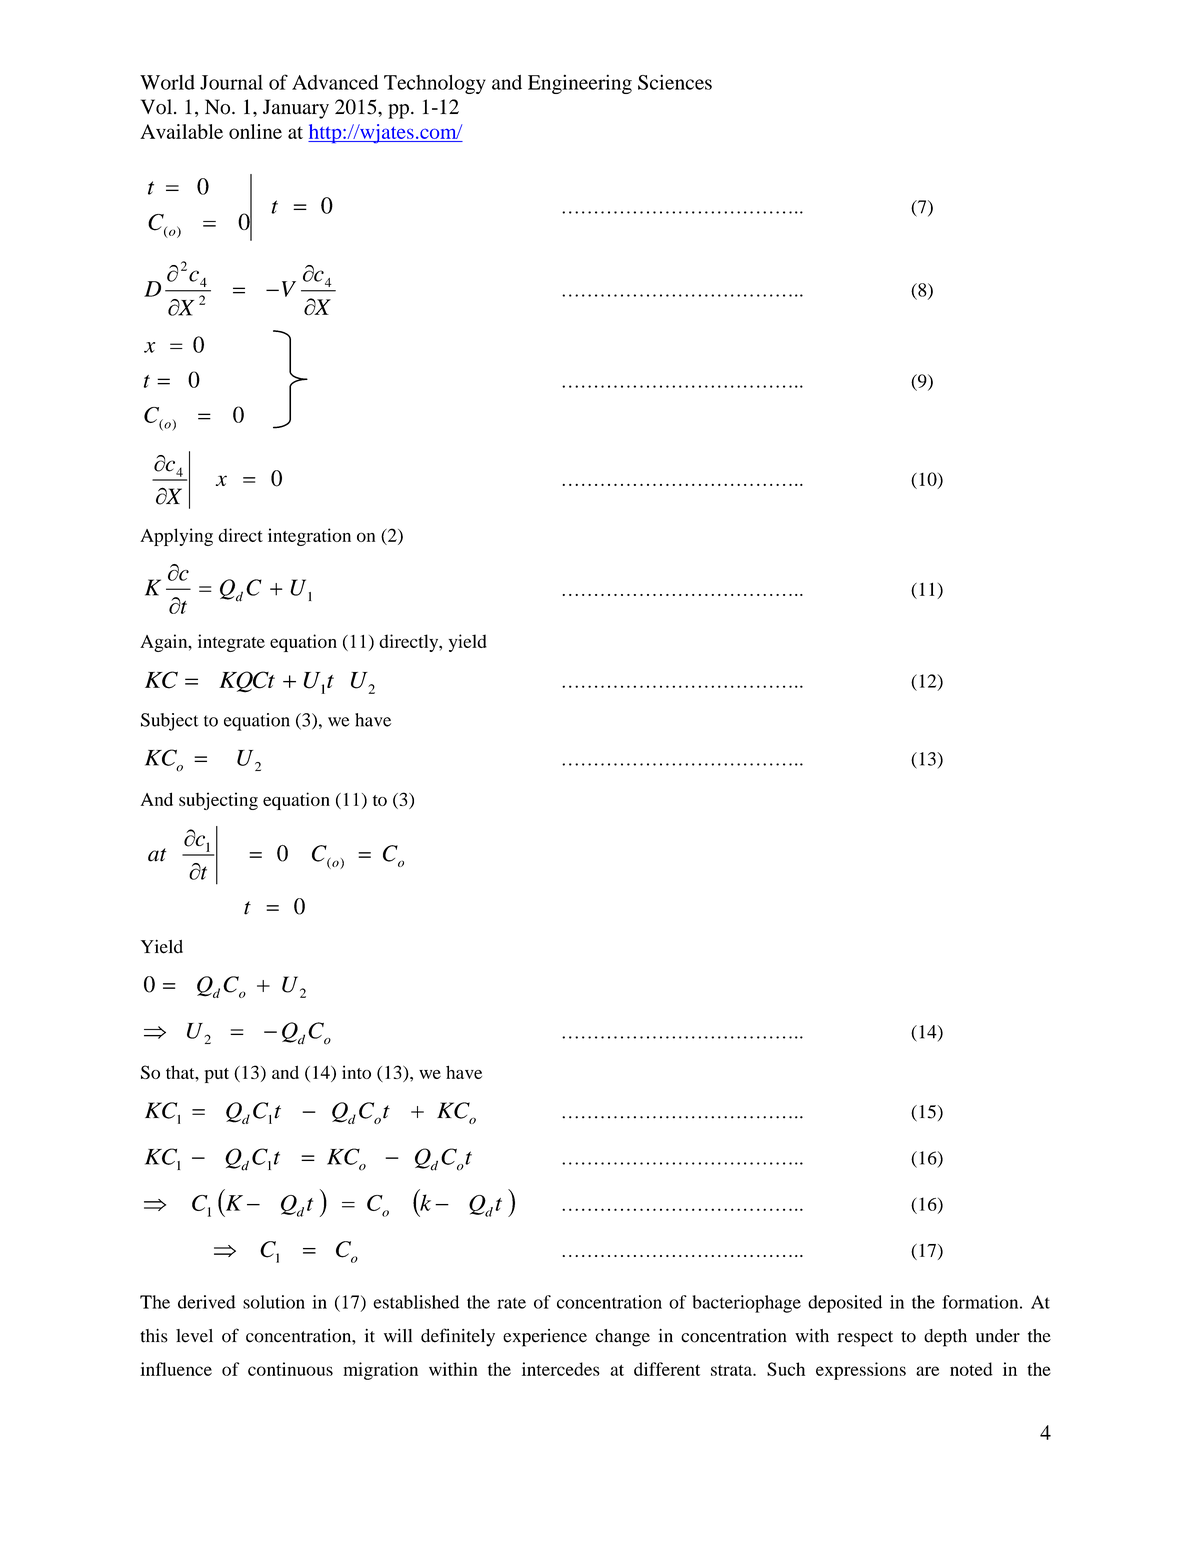 Image resolution: width=1191 pixels, height=1541 pixels. What do you see at coordinates (435, 84) in the screenshot?
I see `Technology` at bounding box center [435, 84].
